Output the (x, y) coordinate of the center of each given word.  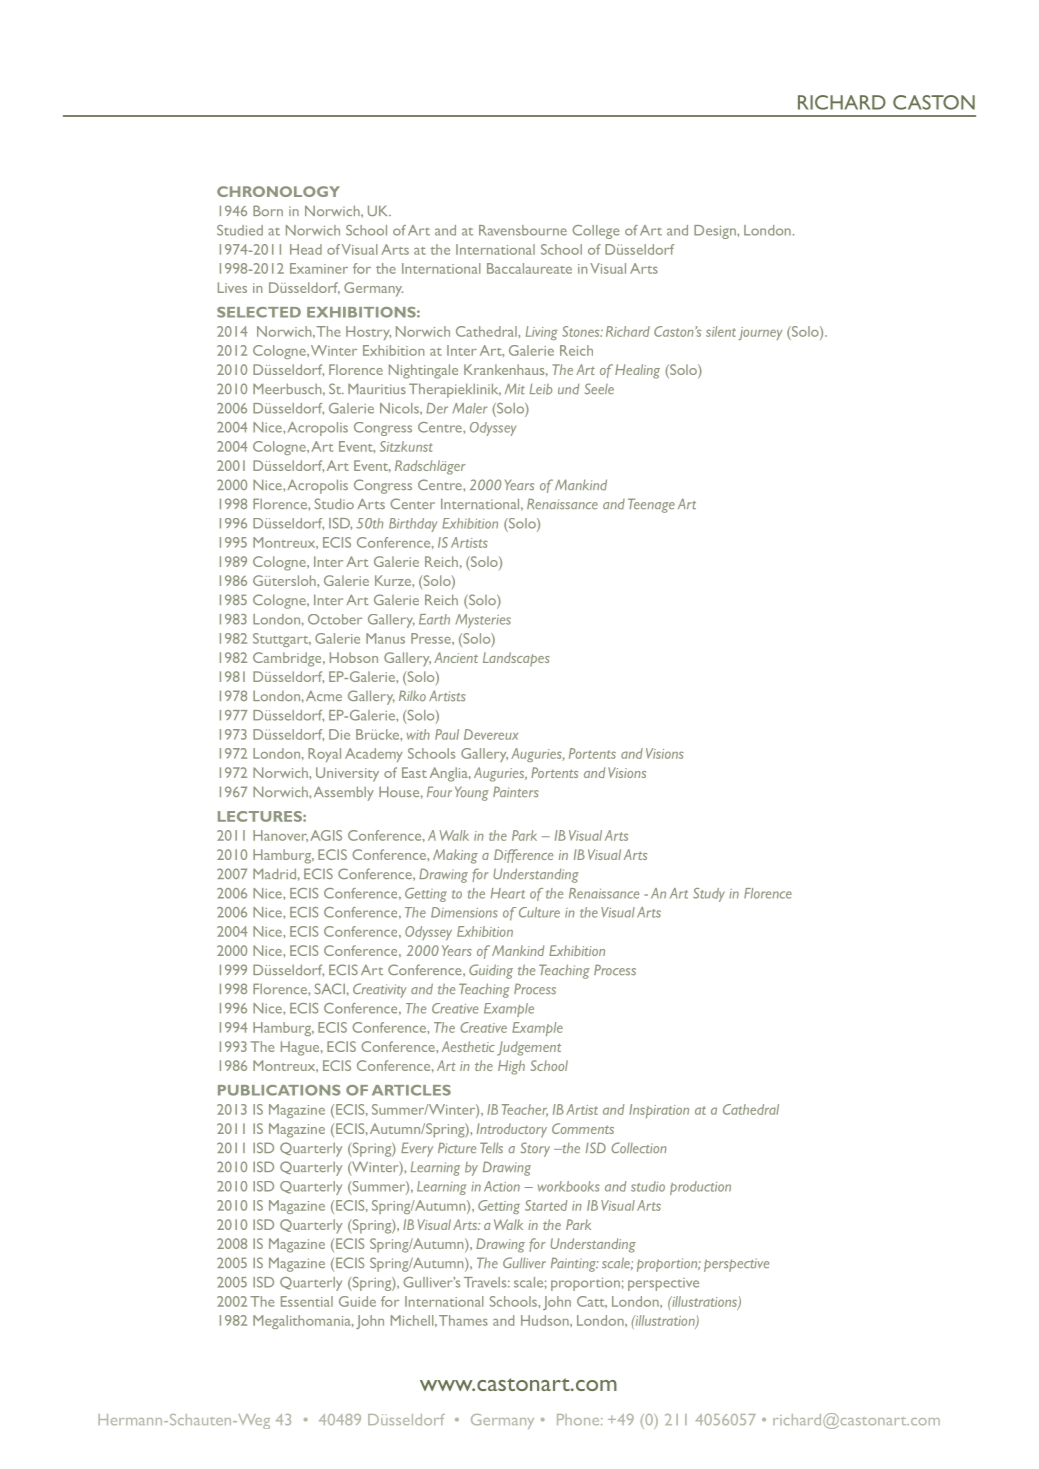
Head (306, 249)
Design (716, 232)
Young (472, 793)
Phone (579, 1420)
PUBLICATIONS (279, 1090)
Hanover (280, 836)
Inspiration (659, 1111)
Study (709, 895)
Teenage (651, 505)
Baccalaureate (529, 268)
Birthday (413, 525)
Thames (463, 1320)
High (511, 1067)
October (335, 619)
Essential (307, 1301)
